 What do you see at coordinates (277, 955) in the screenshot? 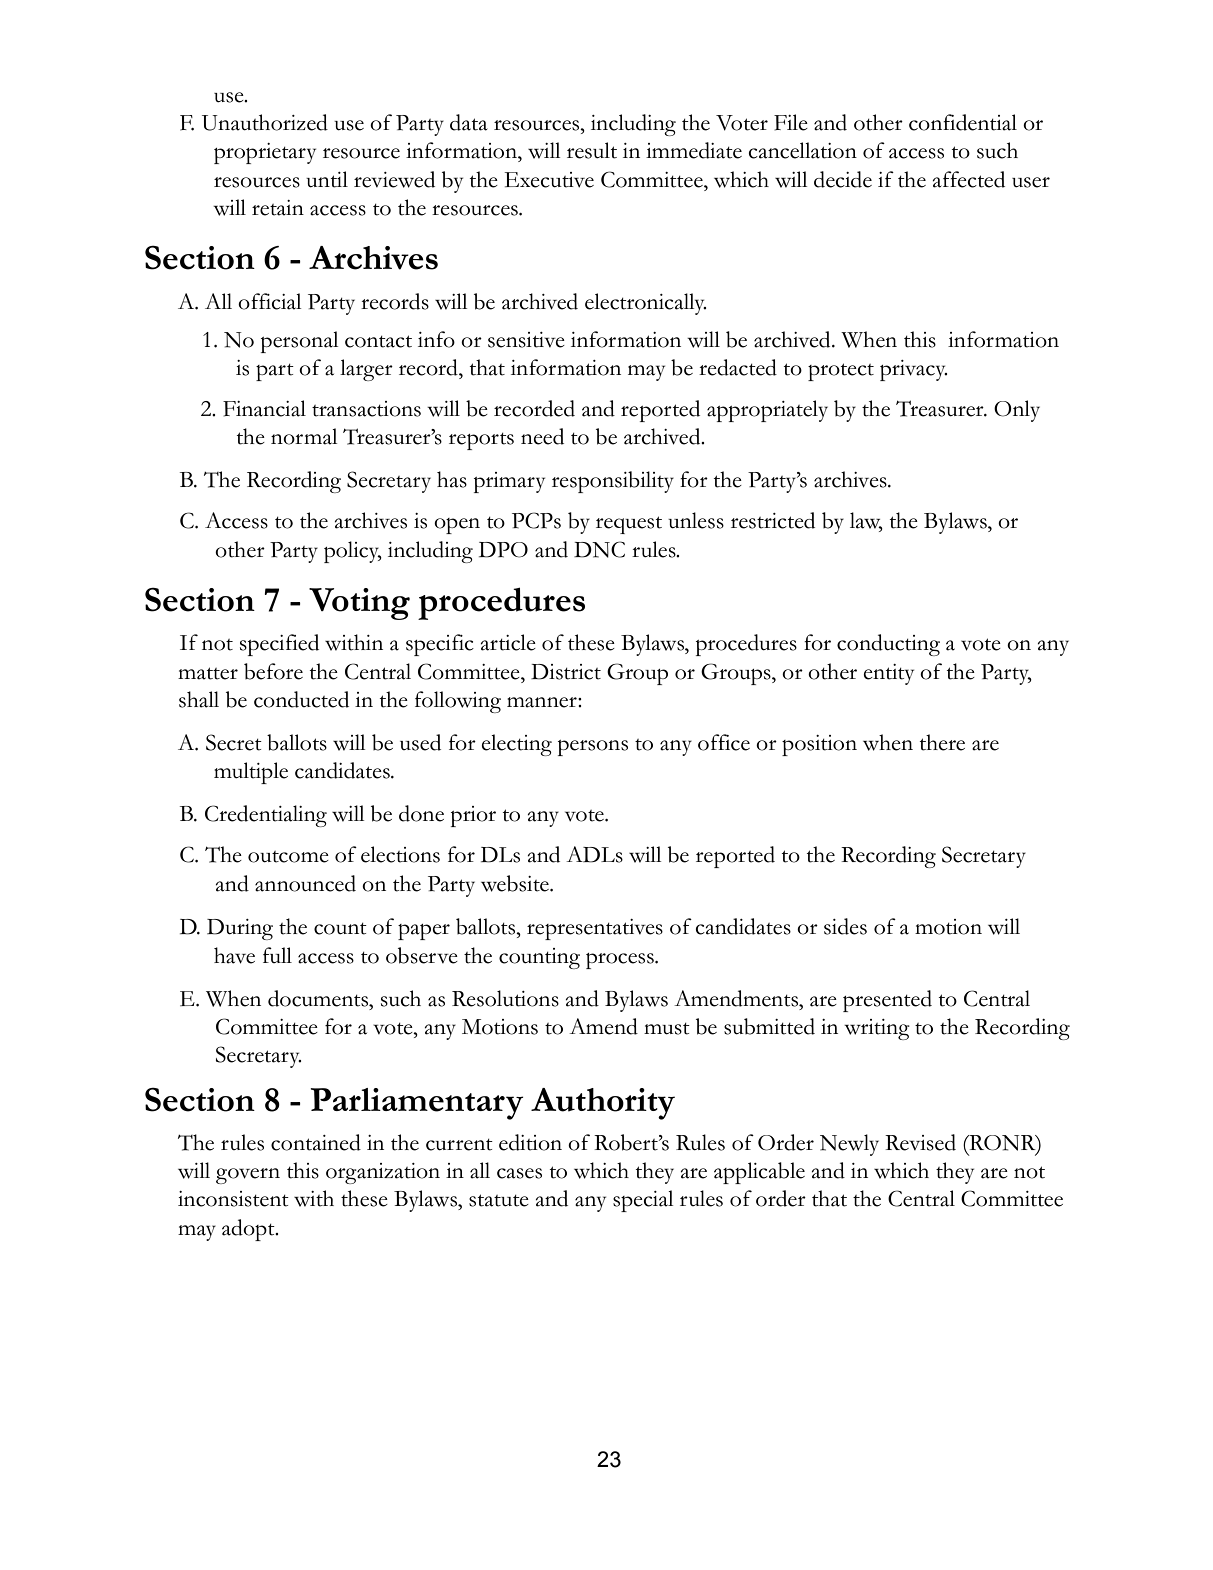
I see `full` at bounding box center [277, 955].
